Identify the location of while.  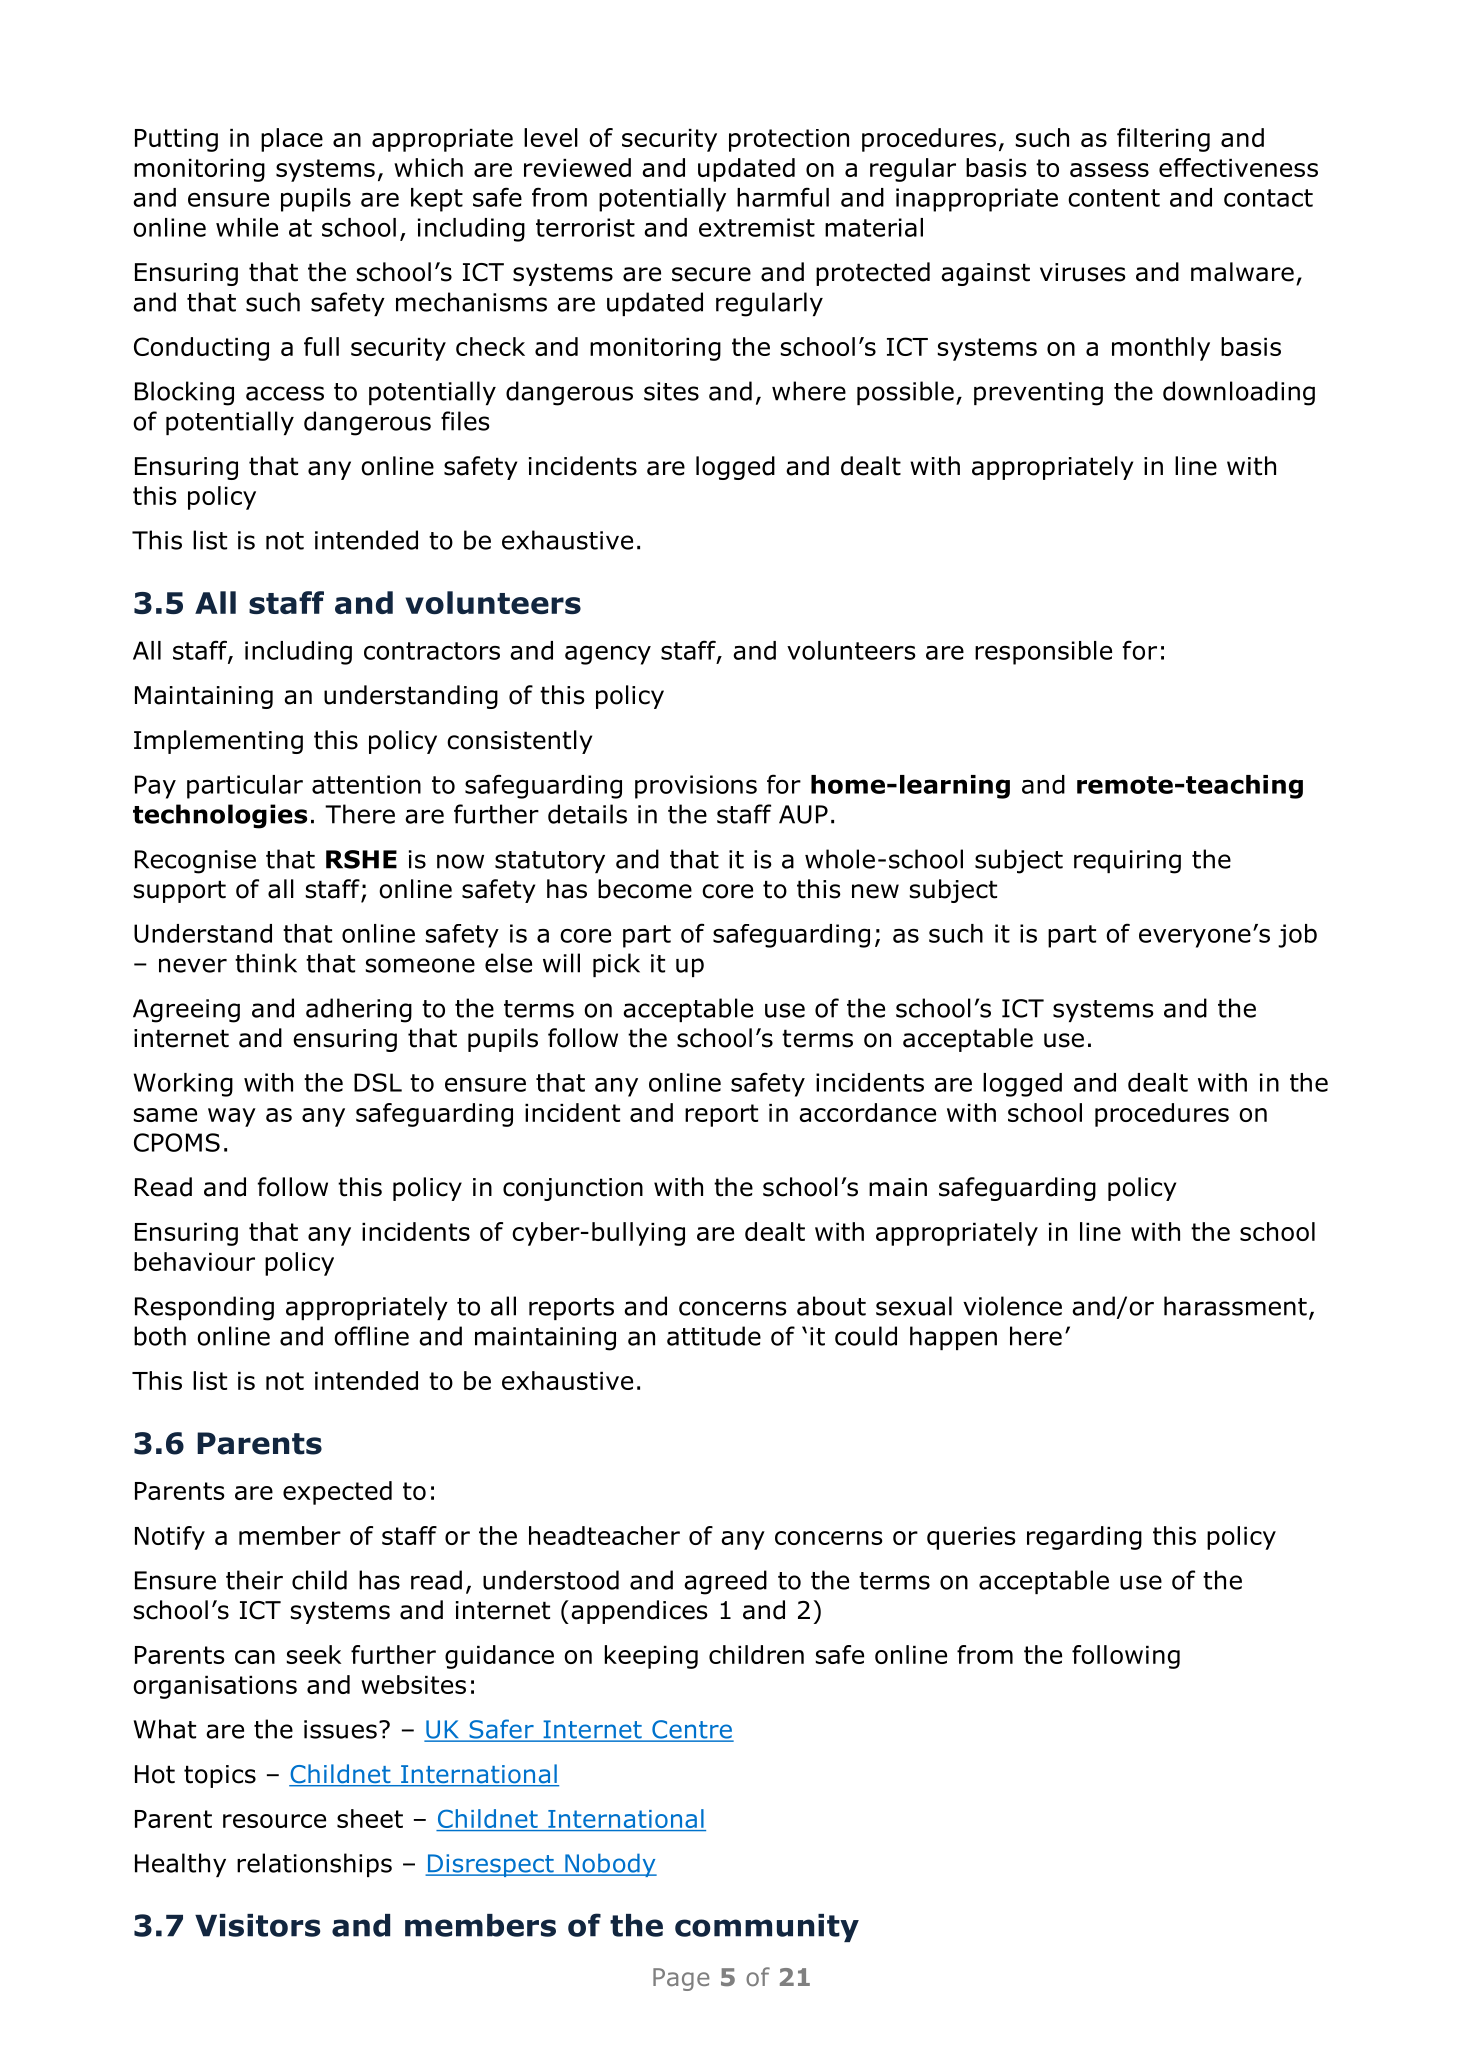
(247, 227).
